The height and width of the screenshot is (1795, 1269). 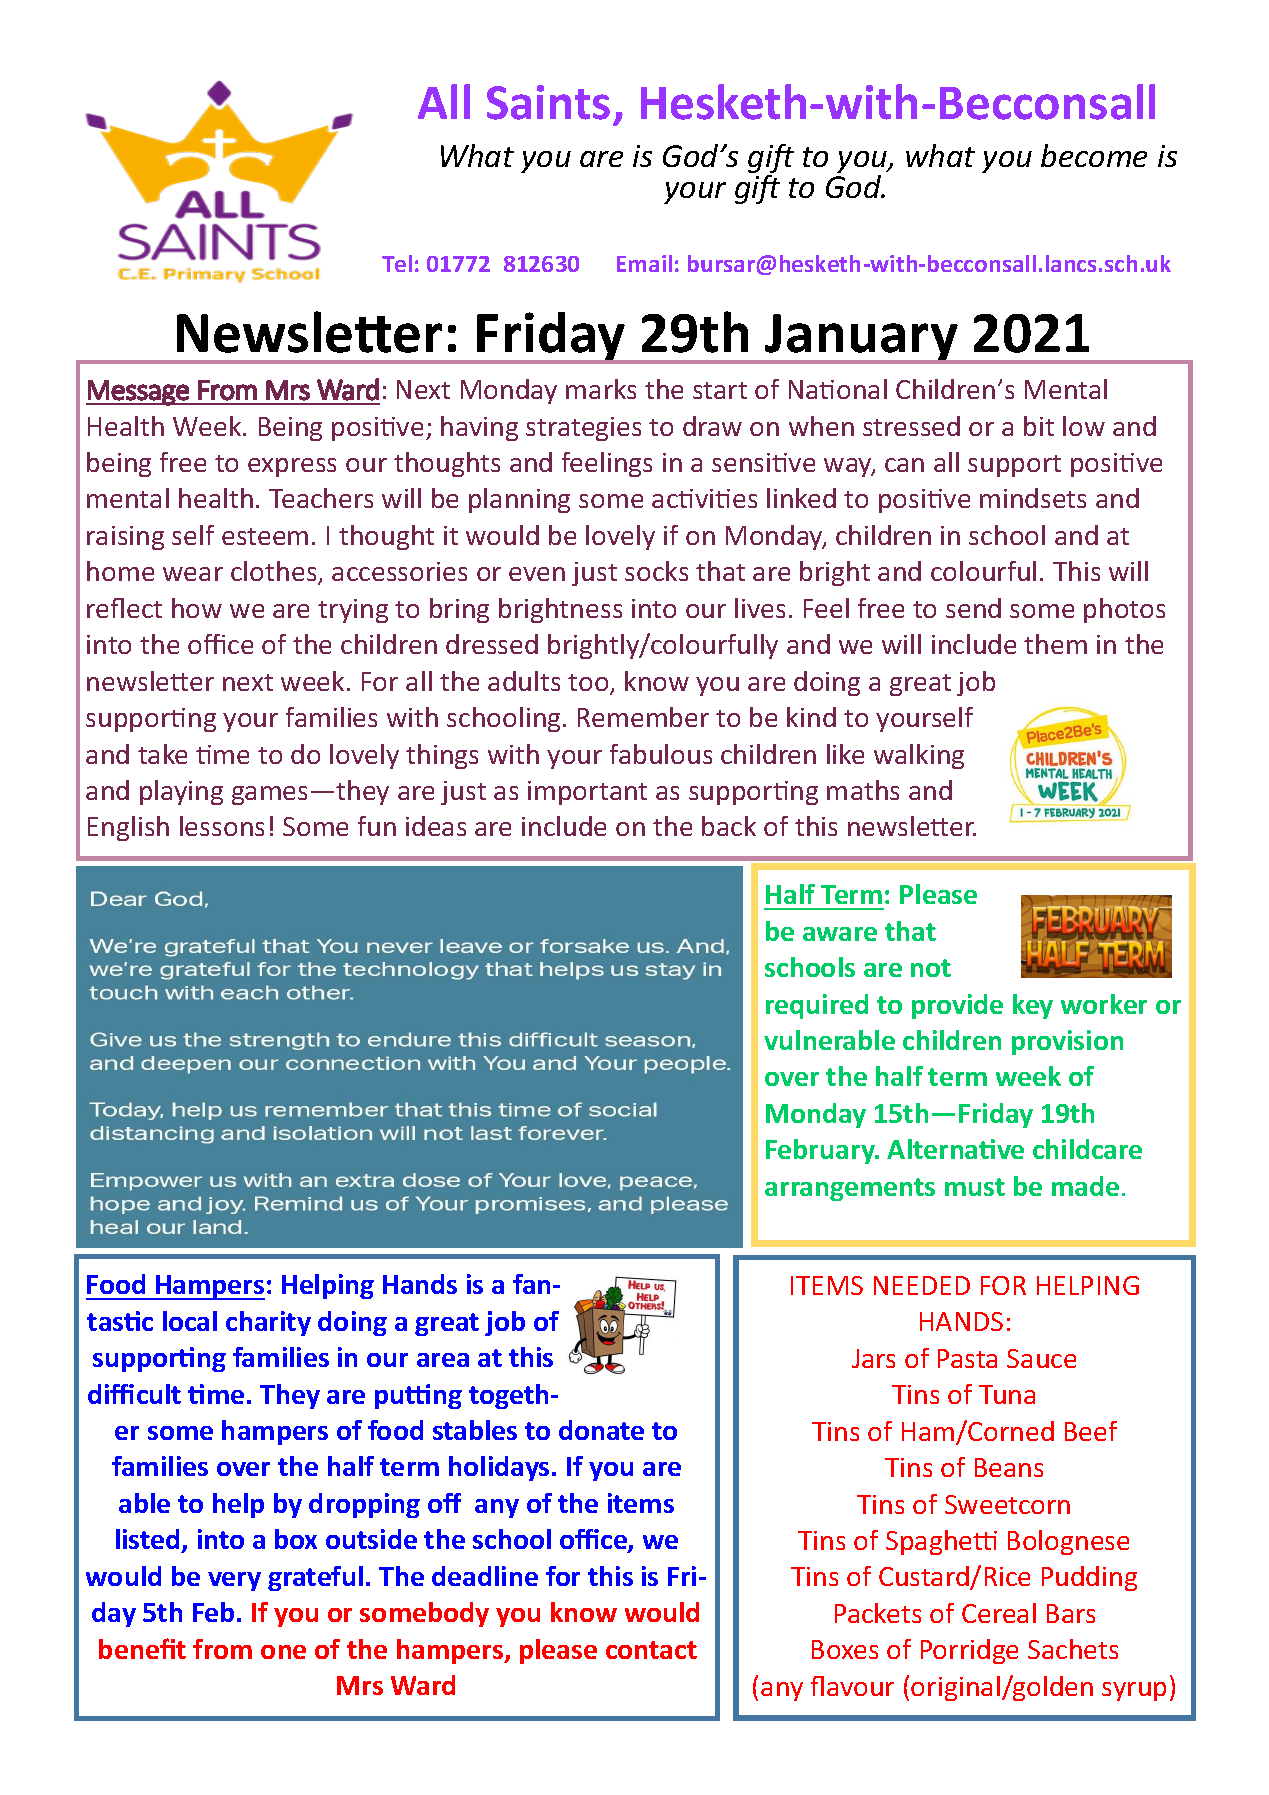 What do you see at coordinates (587, 793) in the screenshot?
I see `important` at bounding box center [587, 793].
